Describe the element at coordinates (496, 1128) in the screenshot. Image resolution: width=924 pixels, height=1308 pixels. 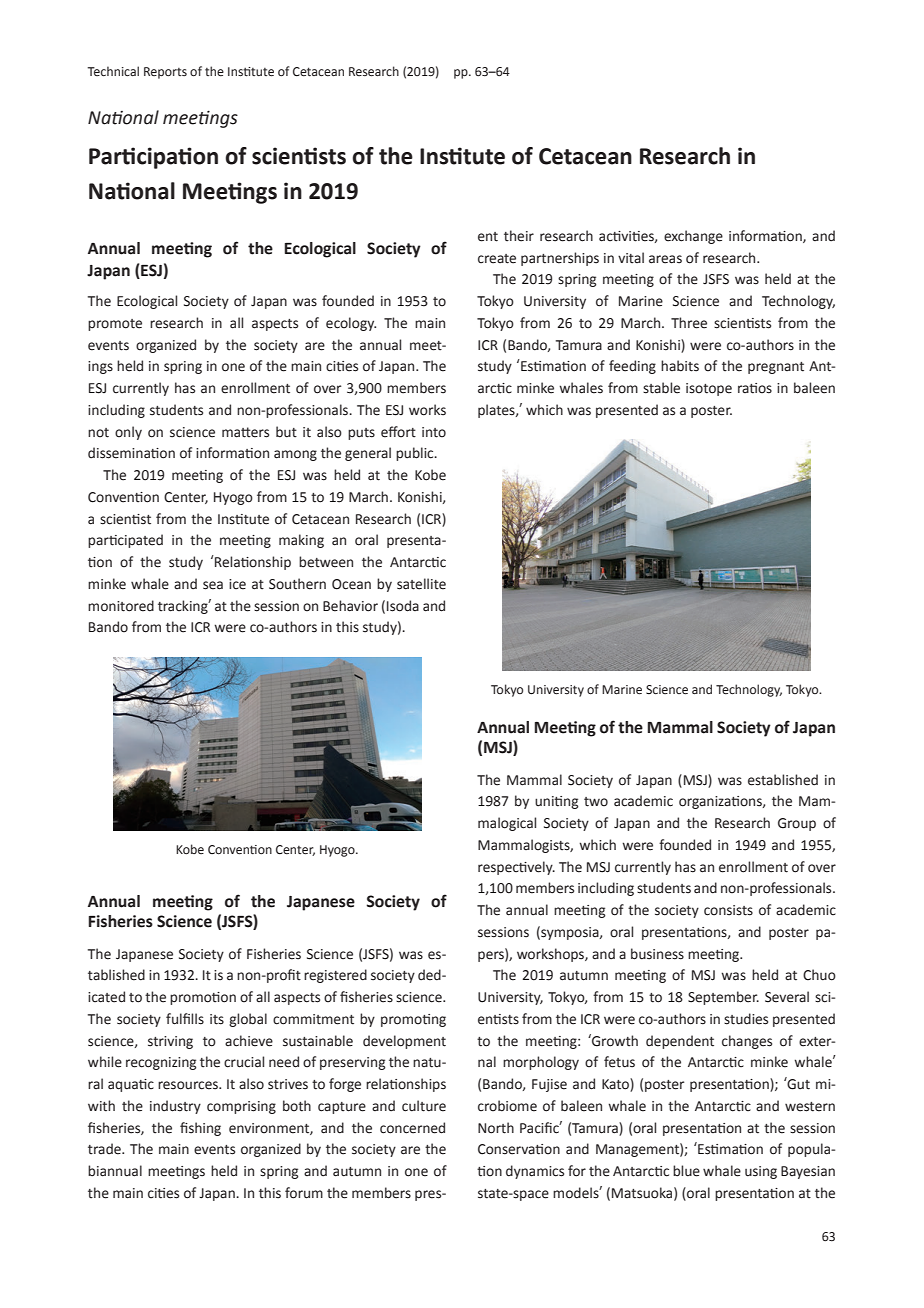
I see `North` at that location.
